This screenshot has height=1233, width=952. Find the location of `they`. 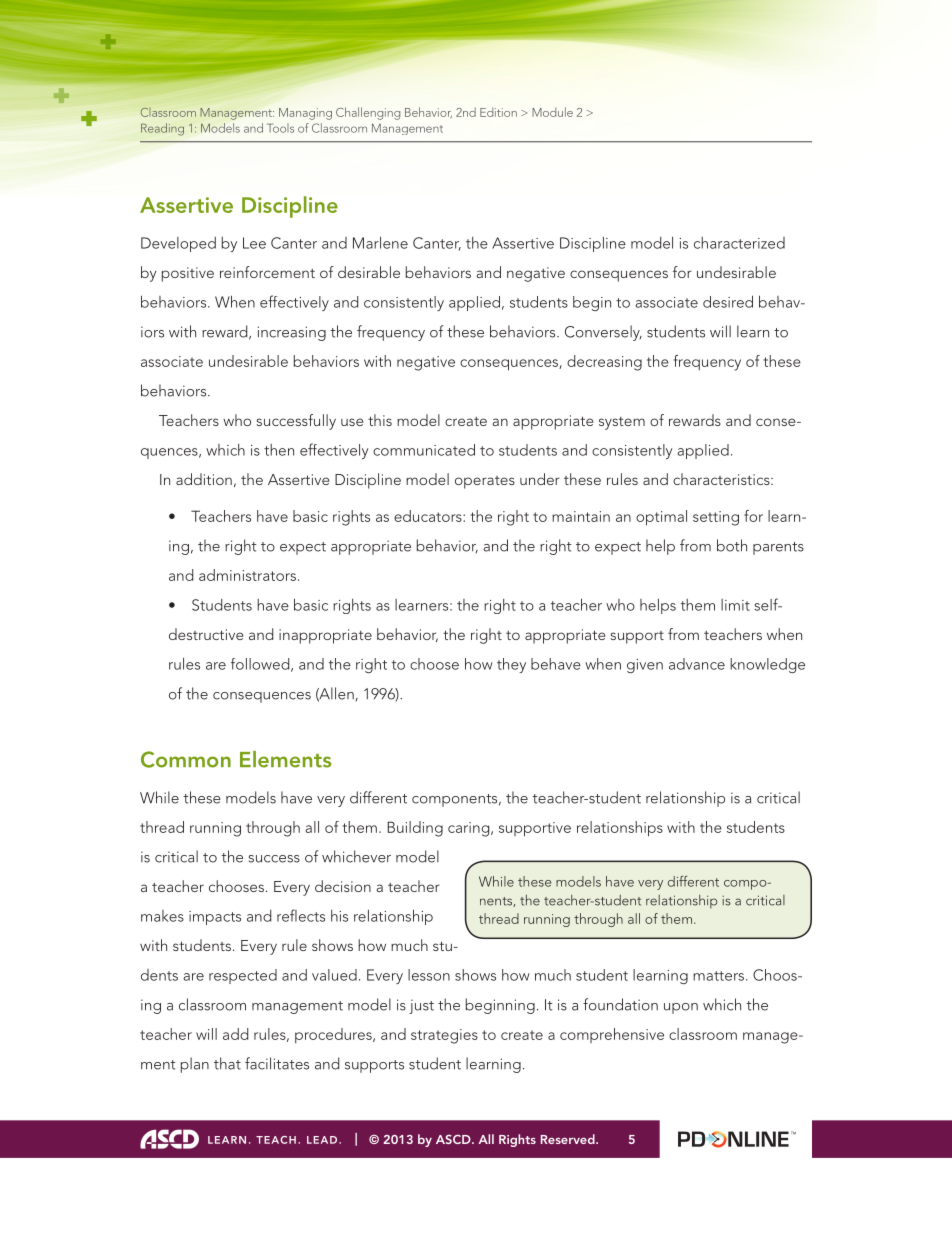

they is located at coordinates (511, 665).
